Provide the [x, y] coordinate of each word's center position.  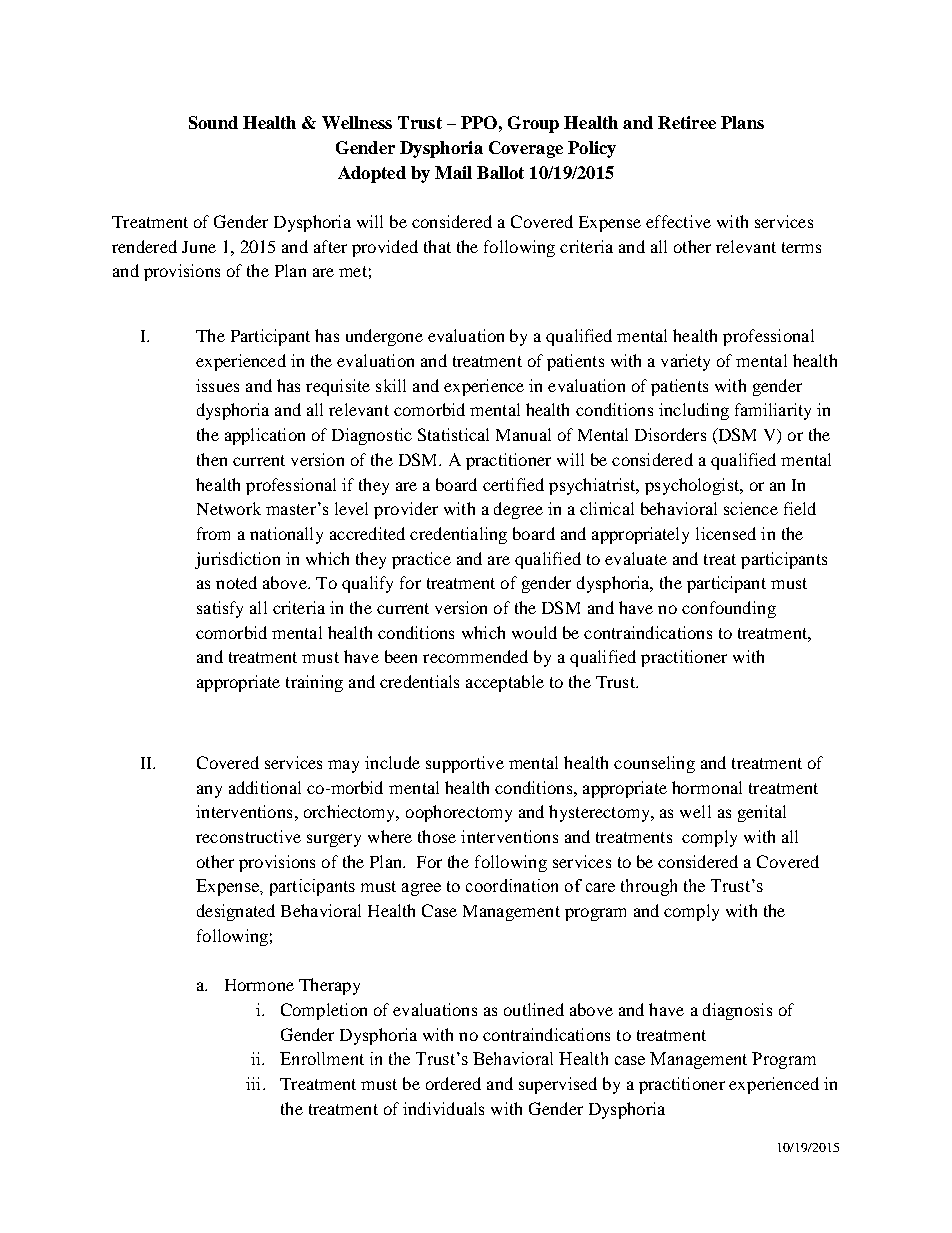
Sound [213, 122]
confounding [729, 609]
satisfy [220, 609]
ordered [453, 1083]
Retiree [687, 122]
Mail [453, 172]
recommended [475, 656]
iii [255, 1083]
